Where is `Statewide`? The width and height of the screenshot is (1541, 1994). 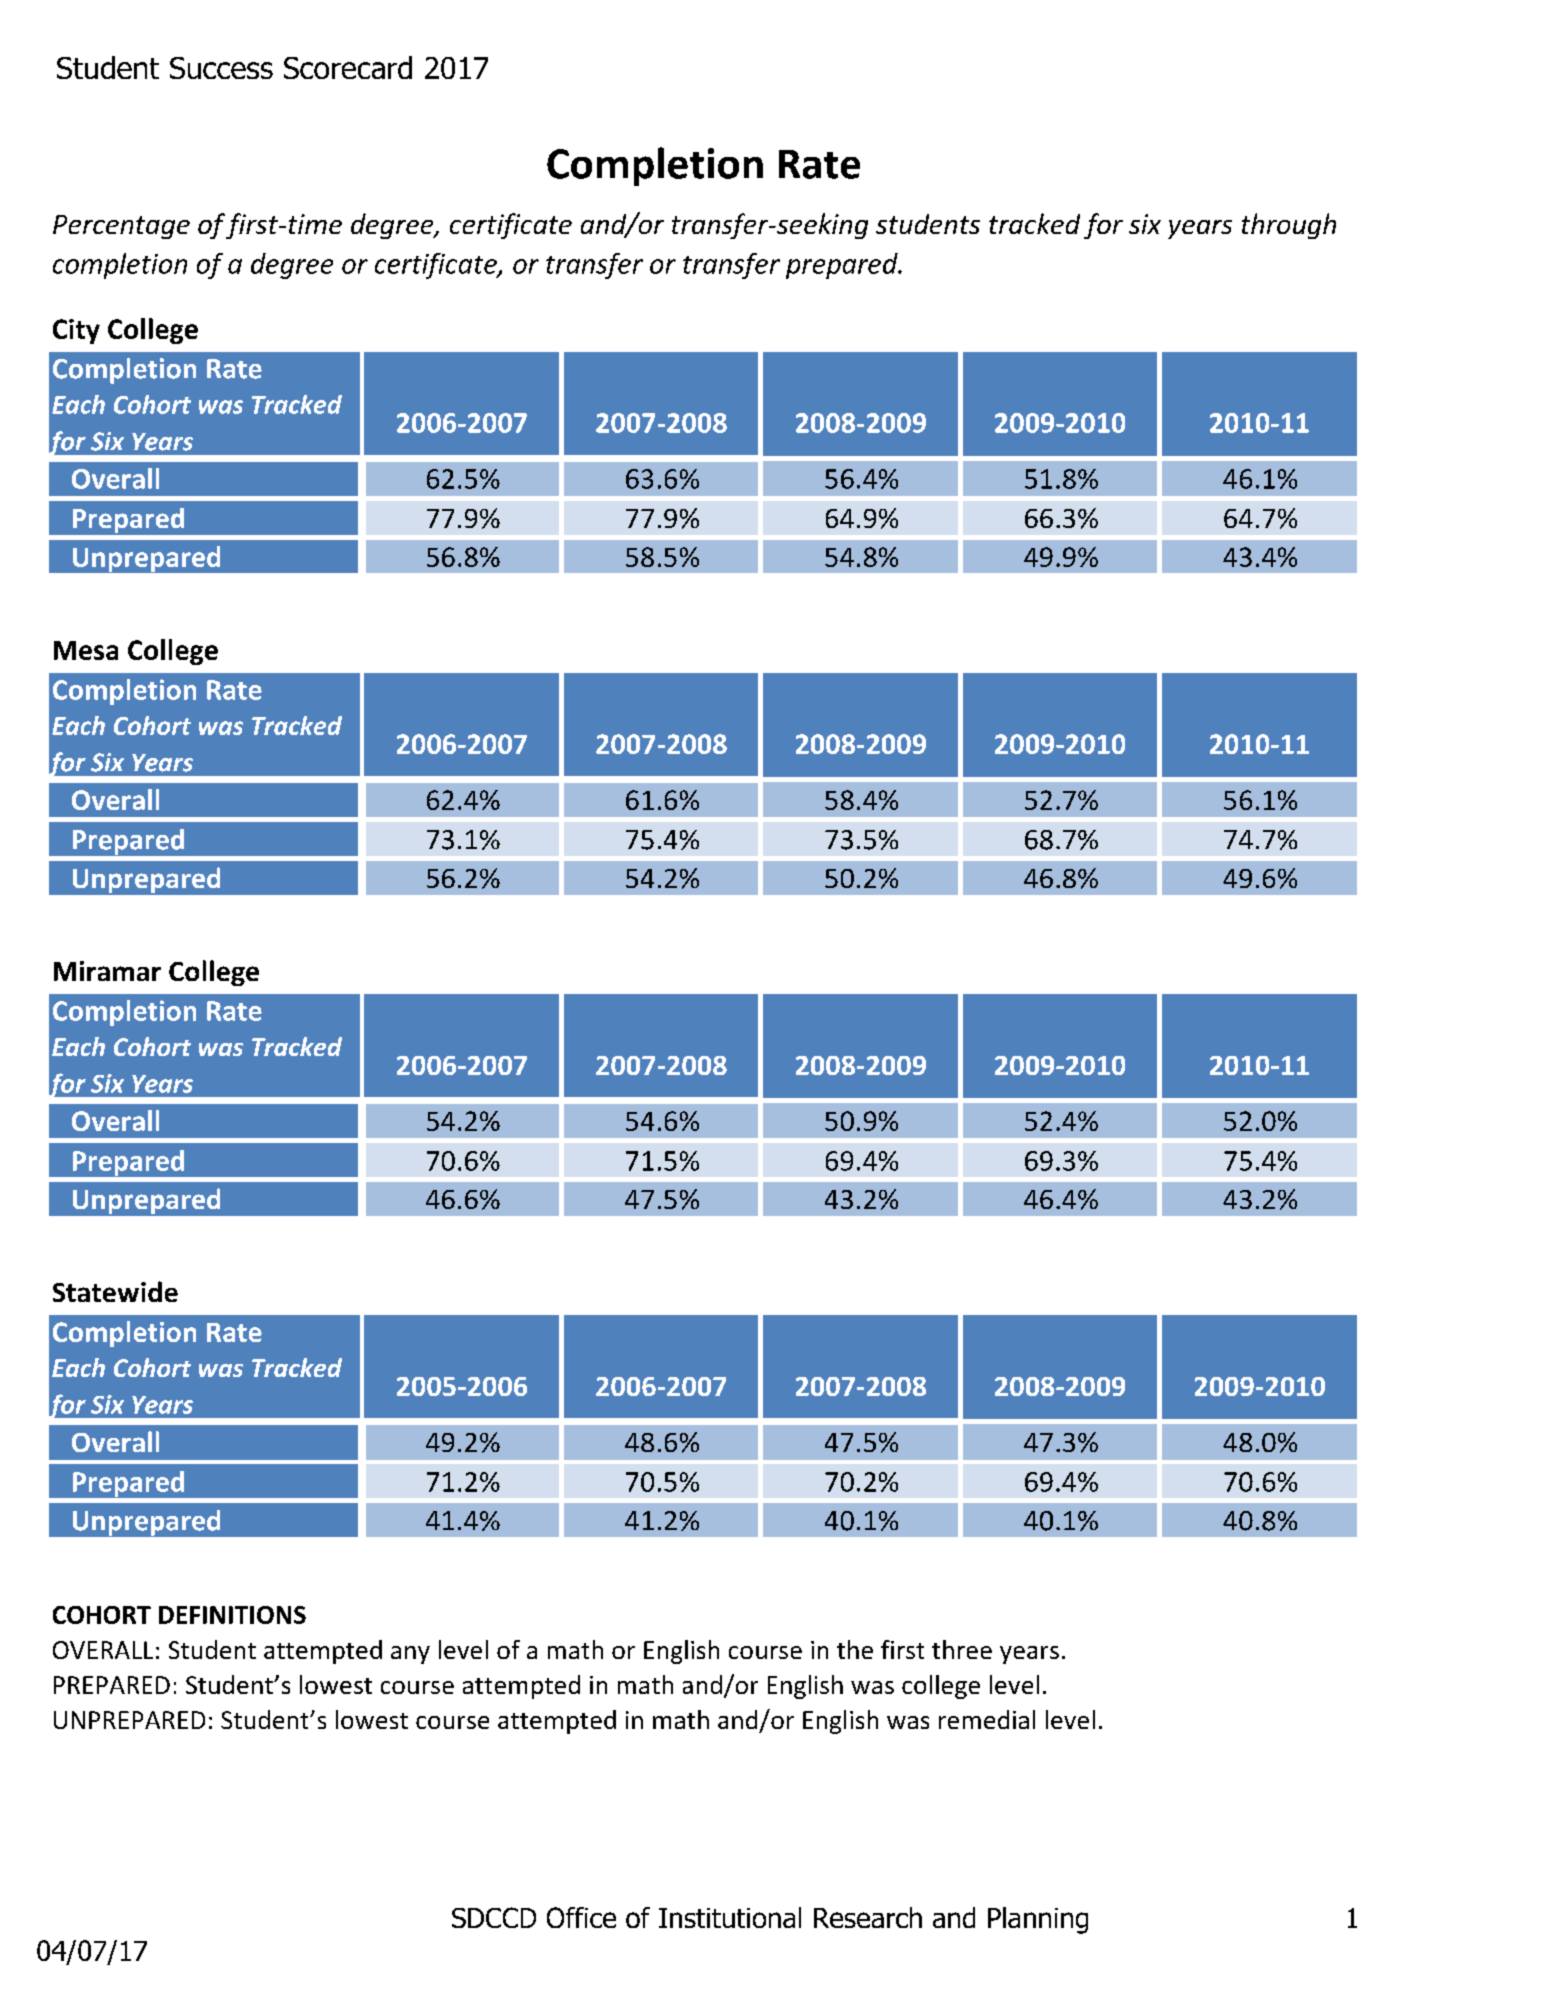
Statewide is located at coordinates (115, 1291).
